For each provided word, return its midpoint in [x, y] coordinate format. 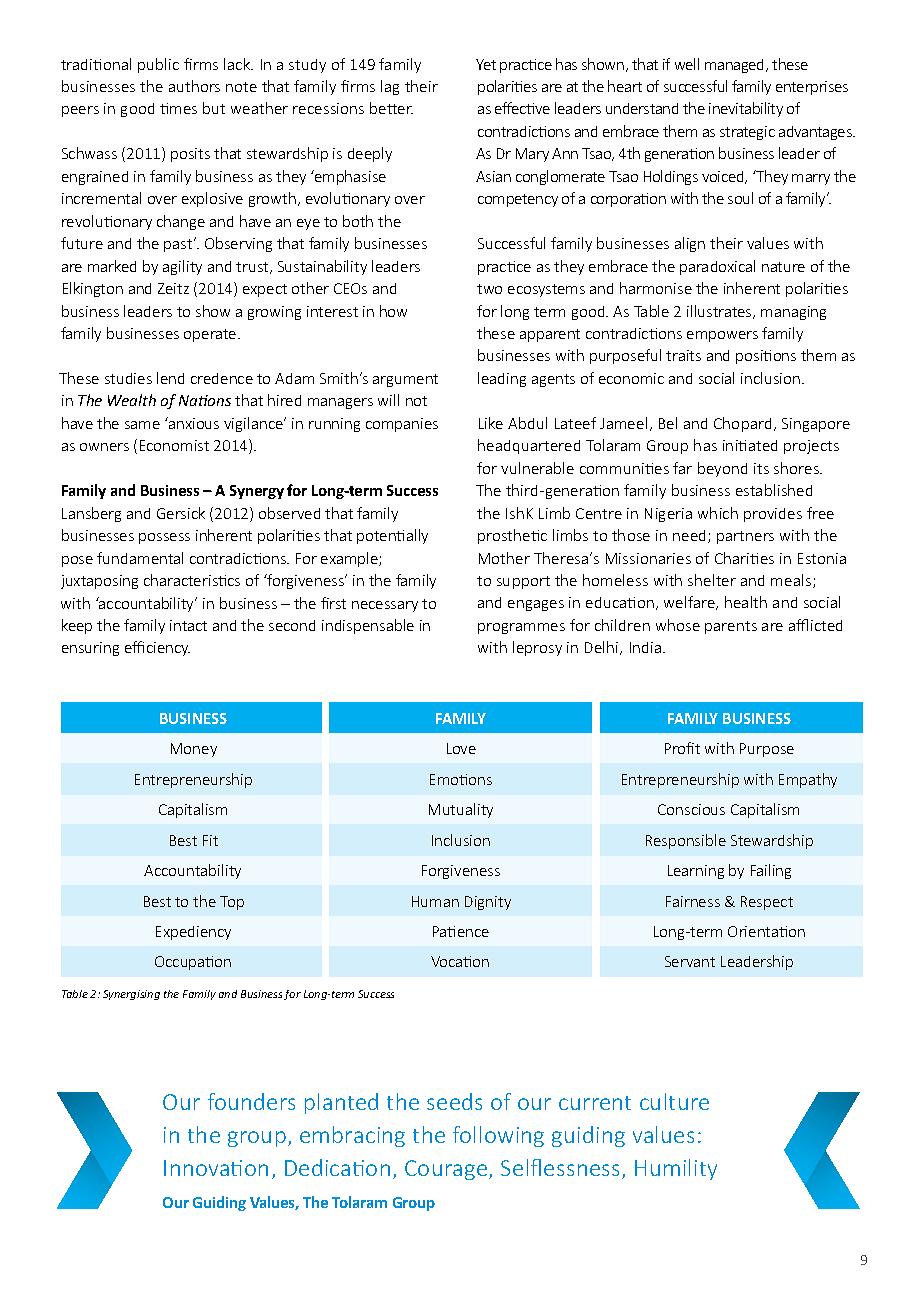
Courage [447, 1170]
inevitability [746, 109]
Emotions [461, 779]
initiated [750, 445]
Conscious [691, 809]
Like [491, 423]
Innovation [216, 1168]
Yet [486, 64]
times [178, 108]
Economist [174, 445]
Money [194, 750]
